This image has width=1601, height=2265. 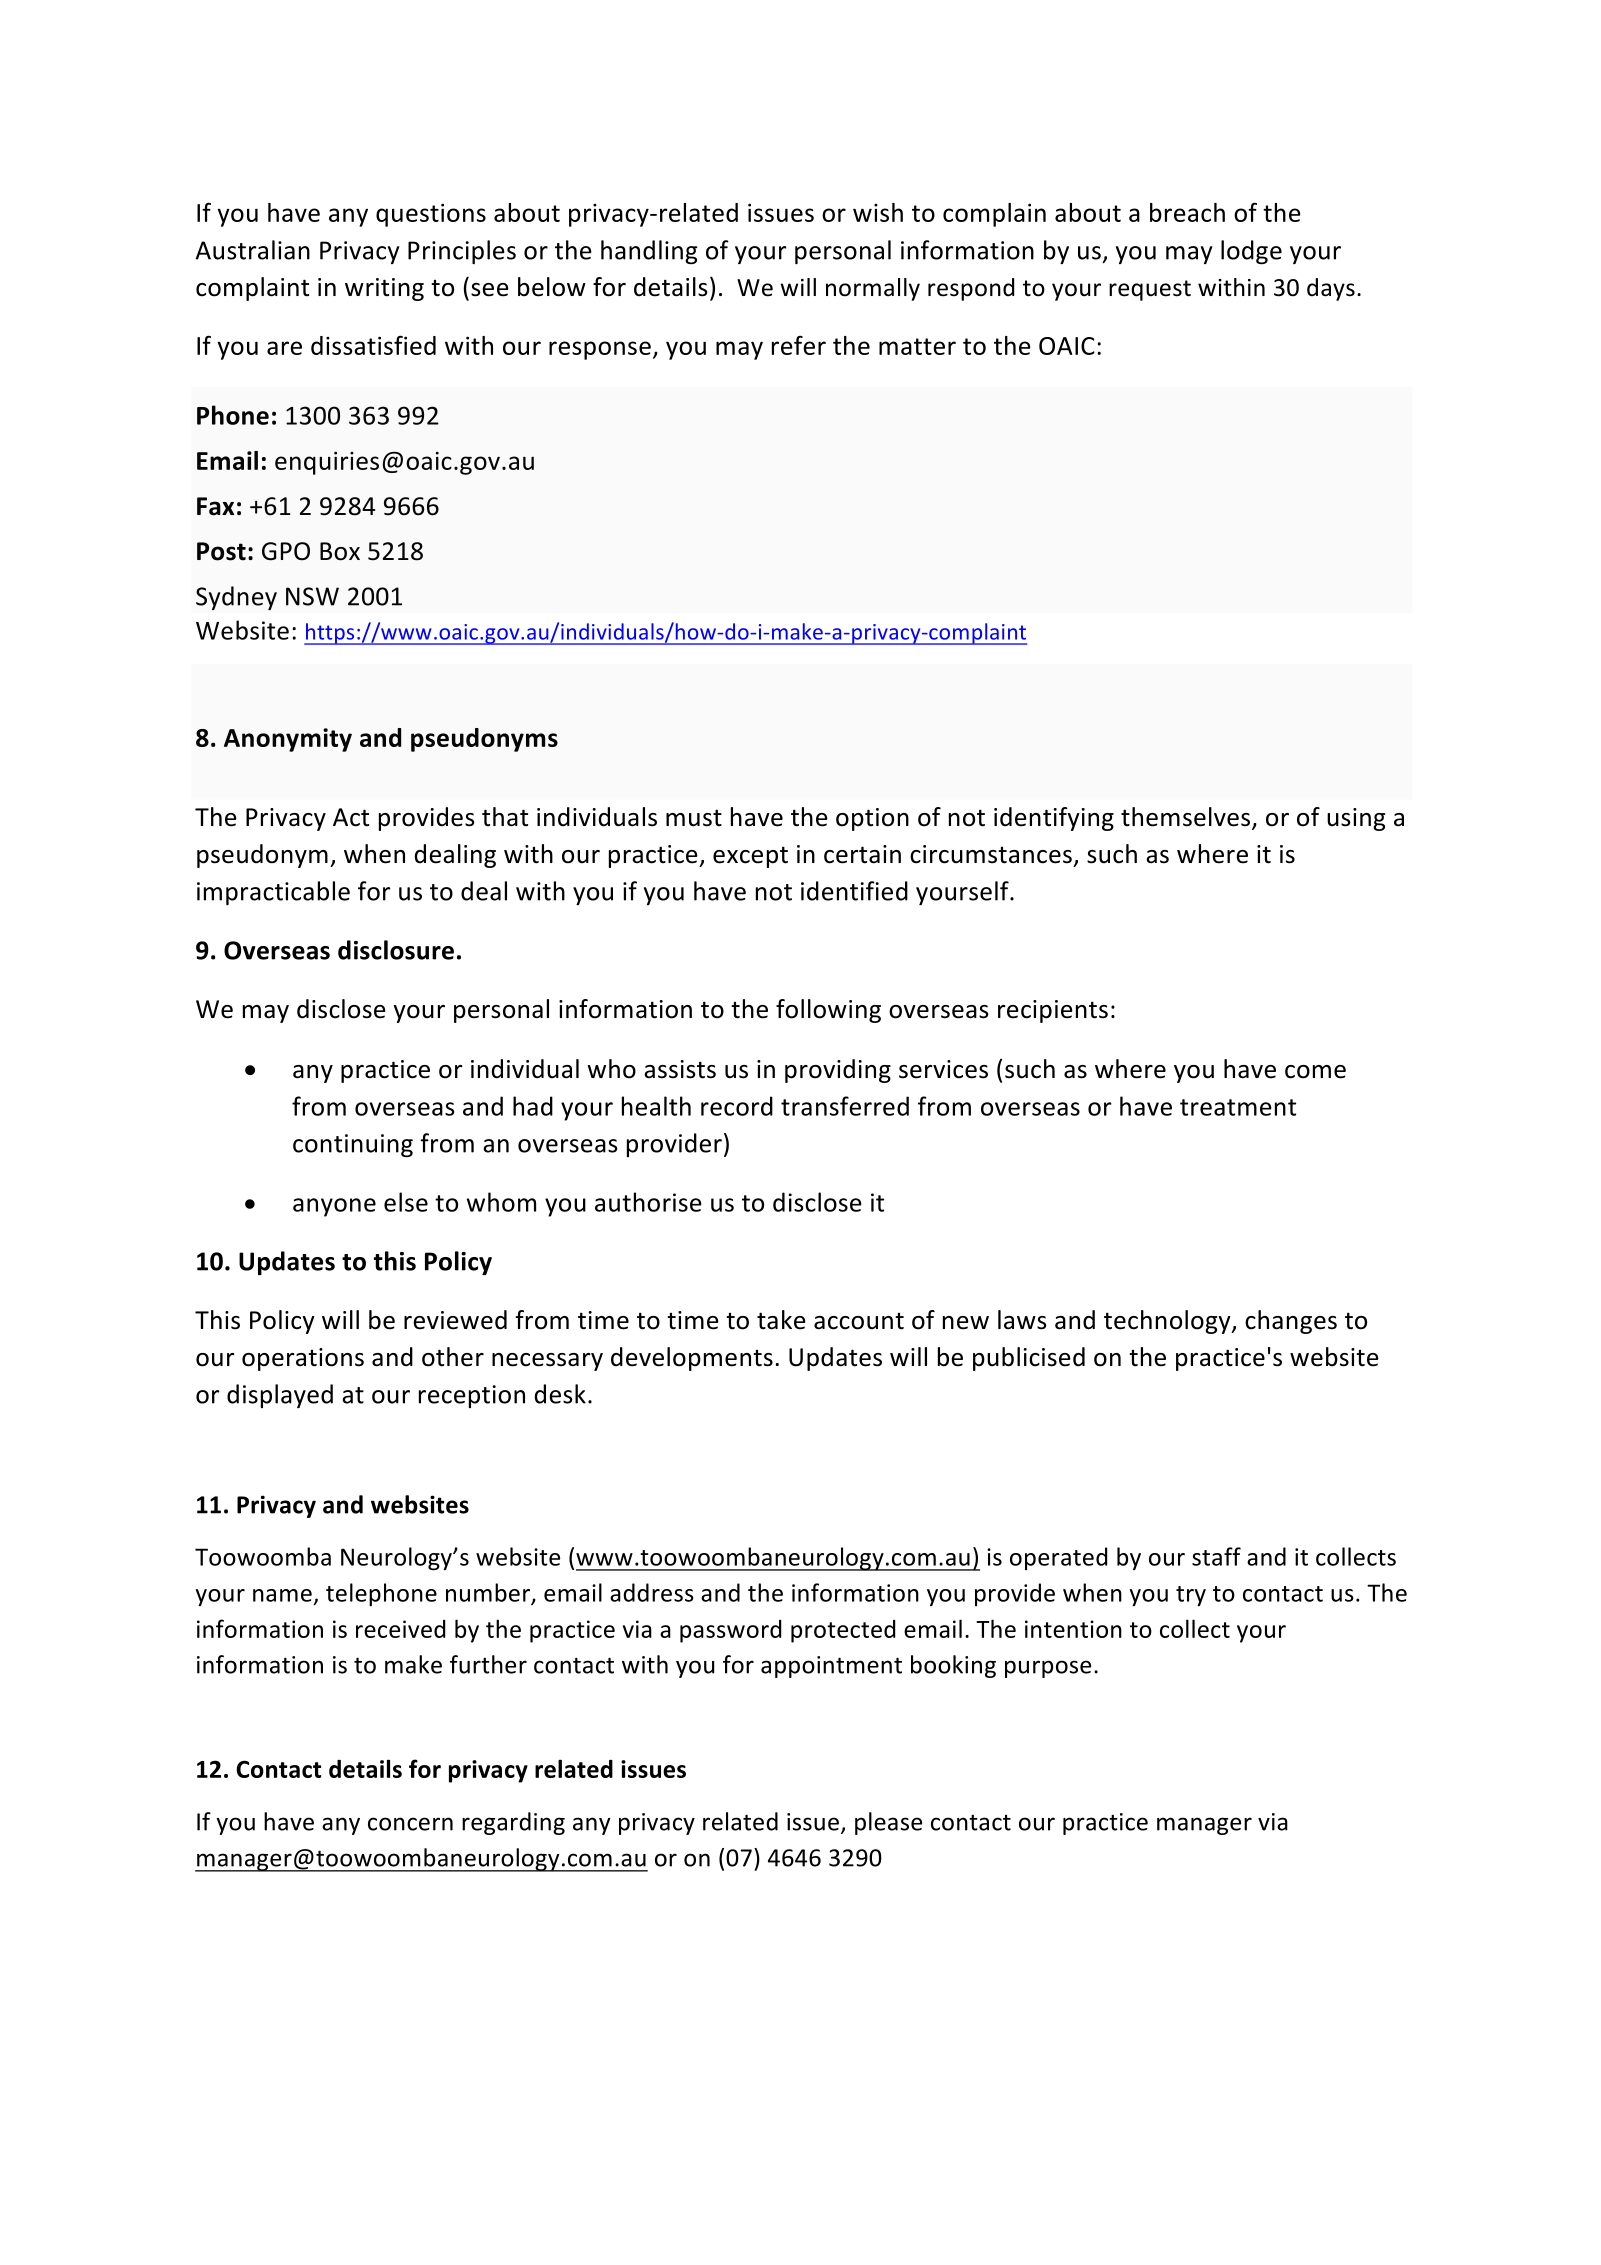 What do you see at coordinates (828, 1011) in the image?
I see `following` at bounding box center [828, 1011].
